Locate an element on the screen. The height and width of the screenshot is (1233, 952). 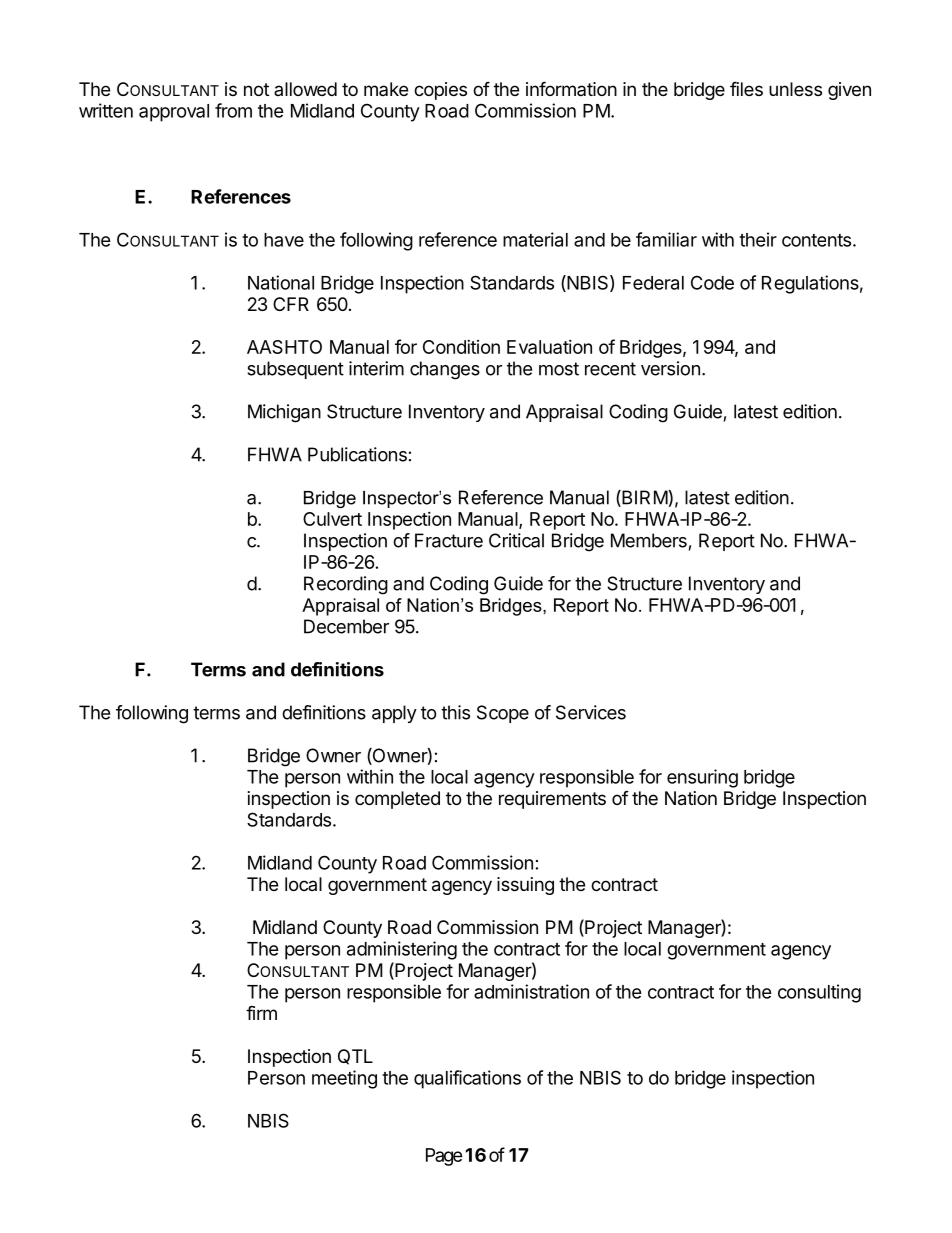
completed is located at coordinates (397, 800).
